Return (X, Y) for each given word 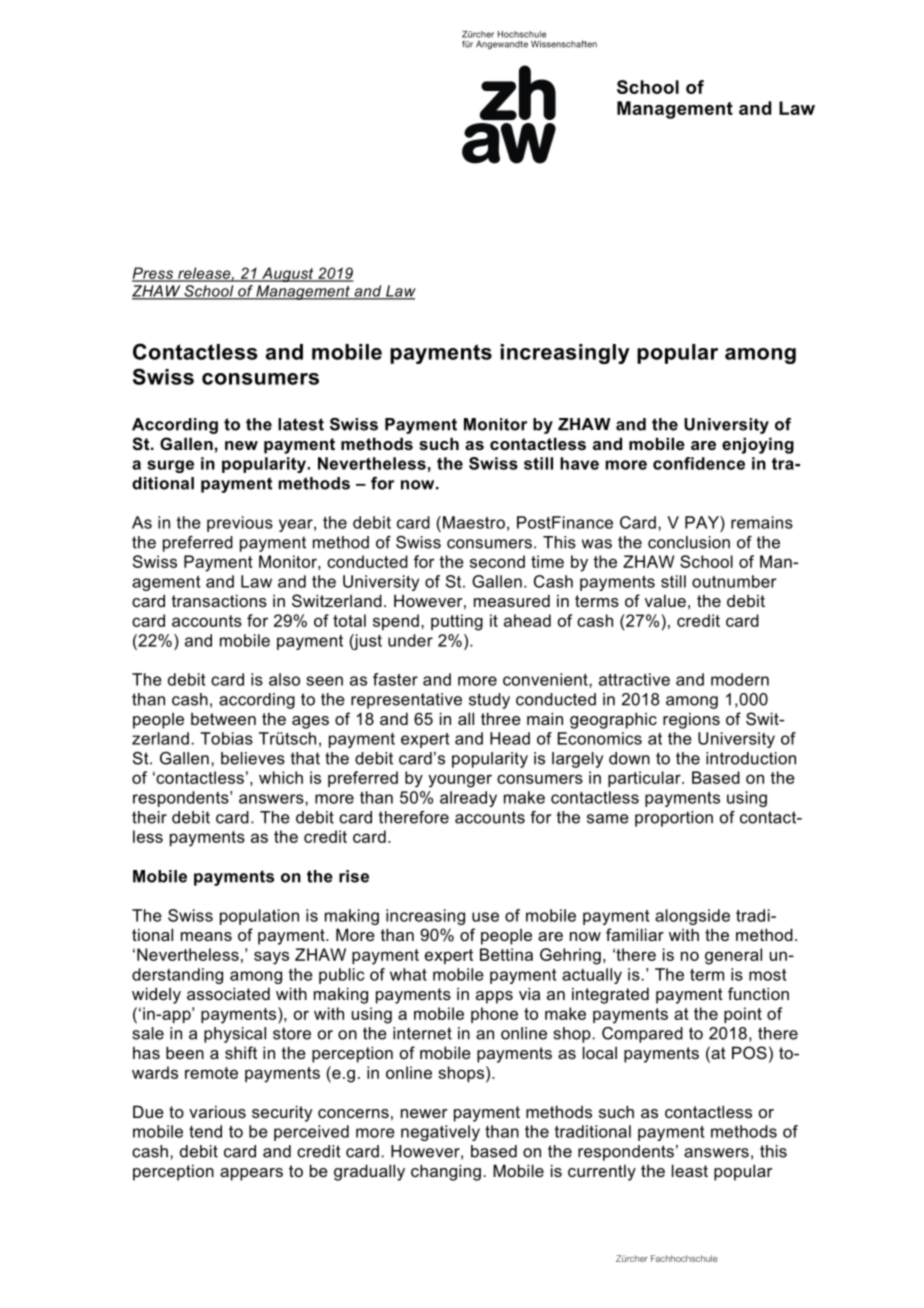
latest (301, 424)
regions (691, 720)
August (288, 274)
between (223, 719)
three (501, 718)
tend (205, 1131)
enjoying (758, 445)
